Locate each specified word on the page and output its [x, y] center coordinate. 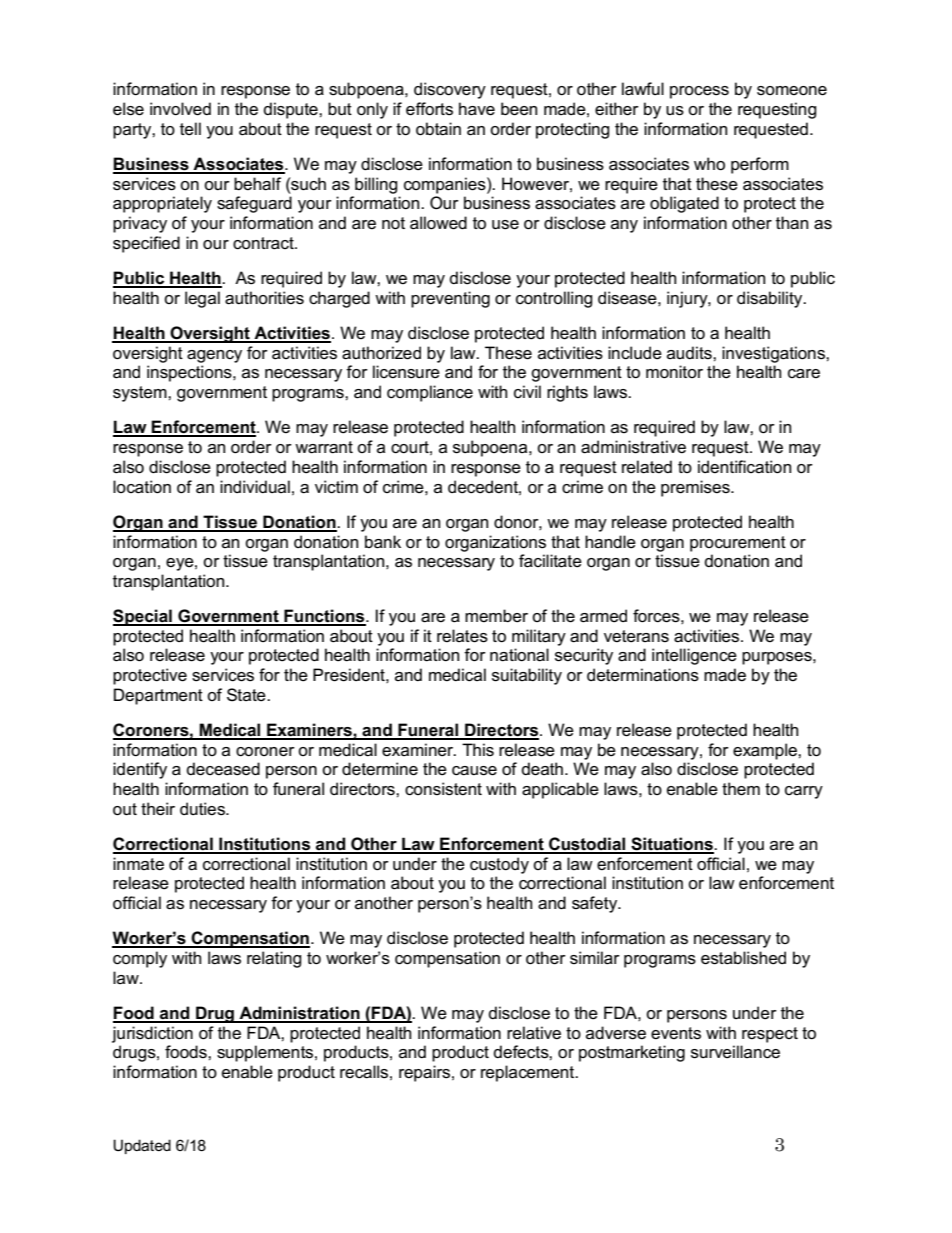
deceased [223, 769]
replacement [529, 1073]
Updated [142, 1146]
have [477, 109]
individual [255, 486]
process [699, 92]
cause [474, 771]
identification [744, 467]
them [741, 789]
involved [180, 109]
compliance [430, 393]
